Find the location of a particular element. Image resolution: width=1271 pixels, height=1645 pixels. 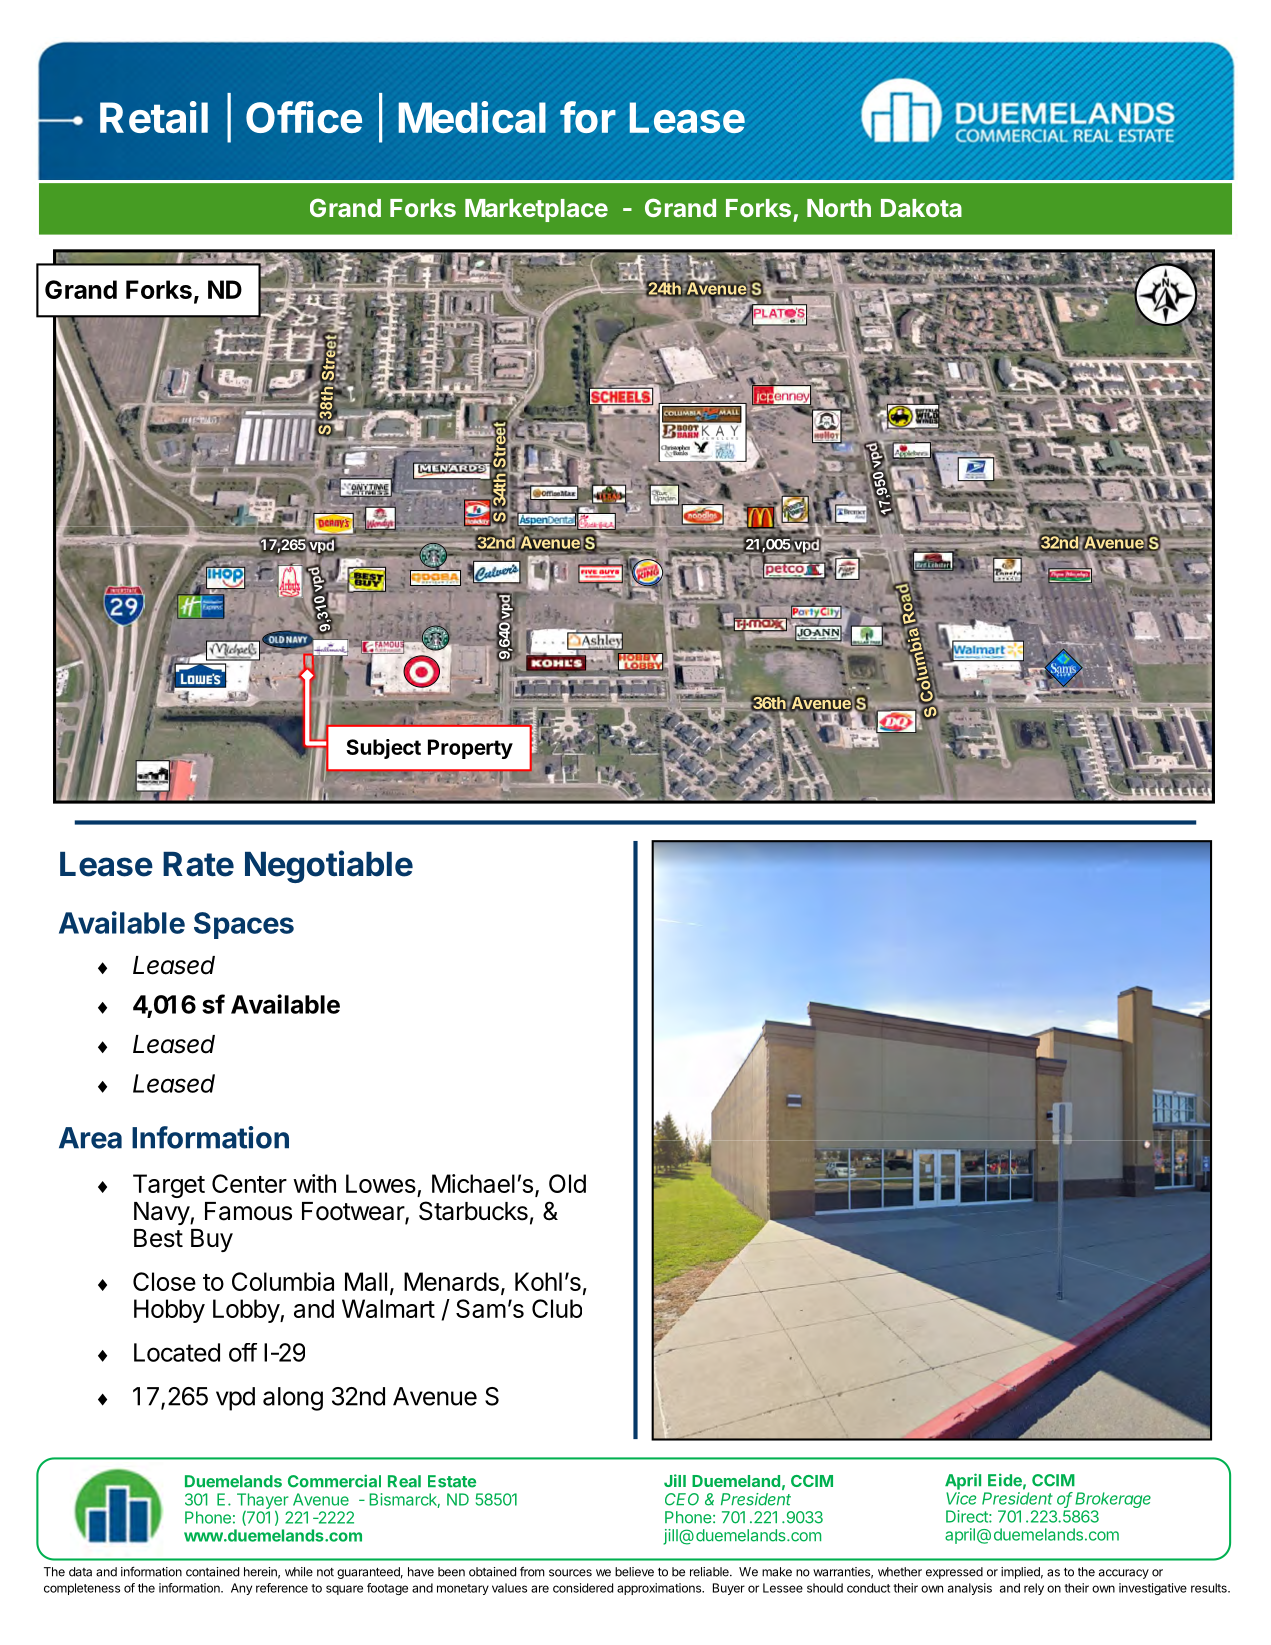

accuracy is located at coordinates (1124, 1574).
